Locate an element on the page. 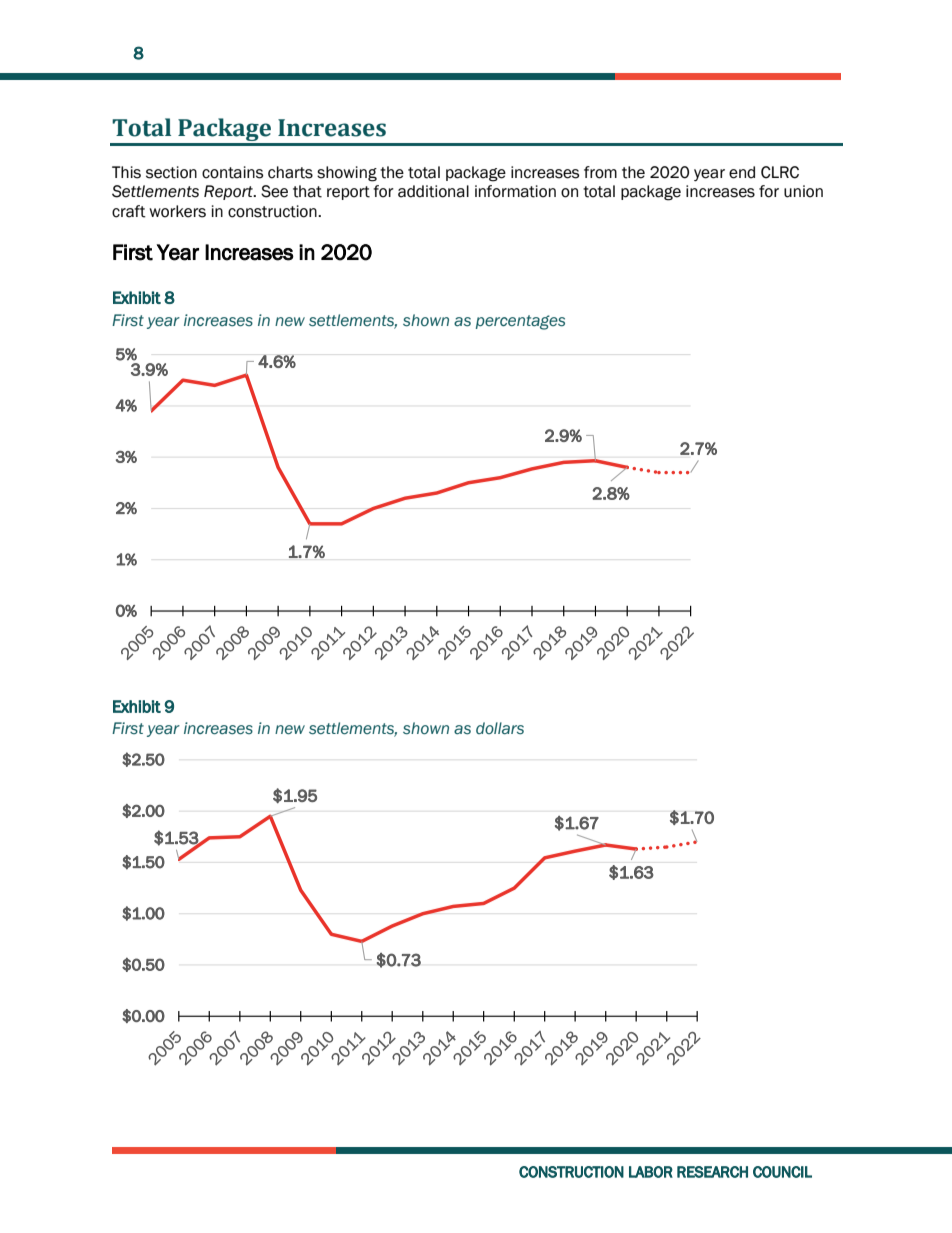 This image has height=1233, width=952. additional is located at coordinates (433, 191).
